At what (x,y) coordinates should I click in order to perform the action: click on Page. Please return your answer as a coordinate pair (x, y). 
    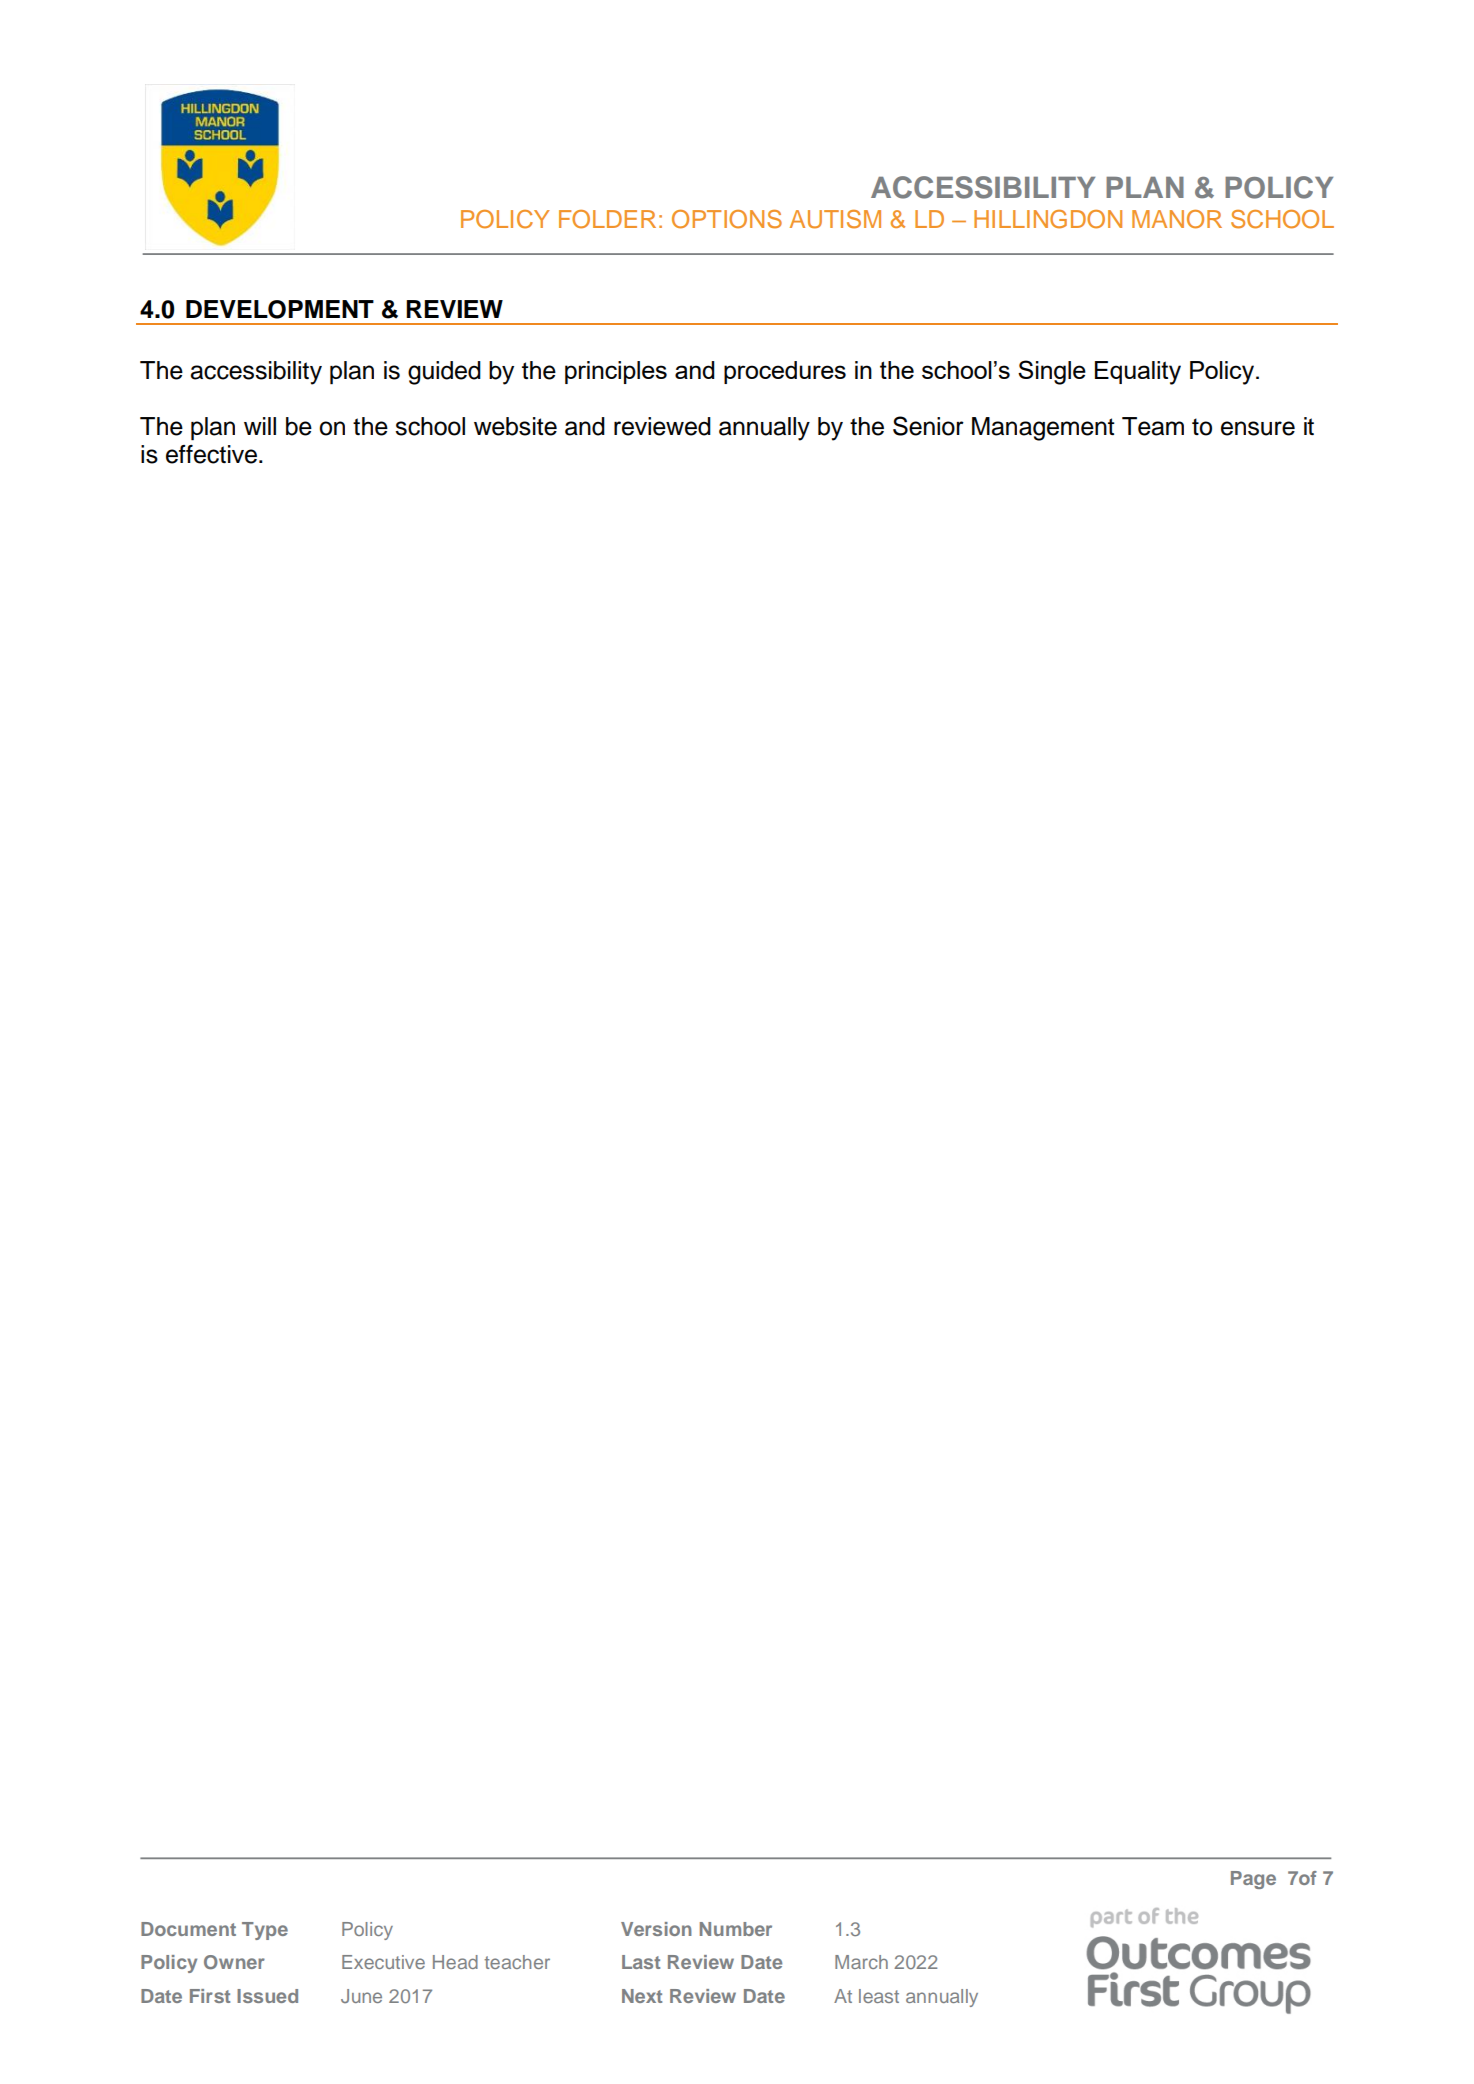
    Looking at the image, I should click on (1253, 1880).
